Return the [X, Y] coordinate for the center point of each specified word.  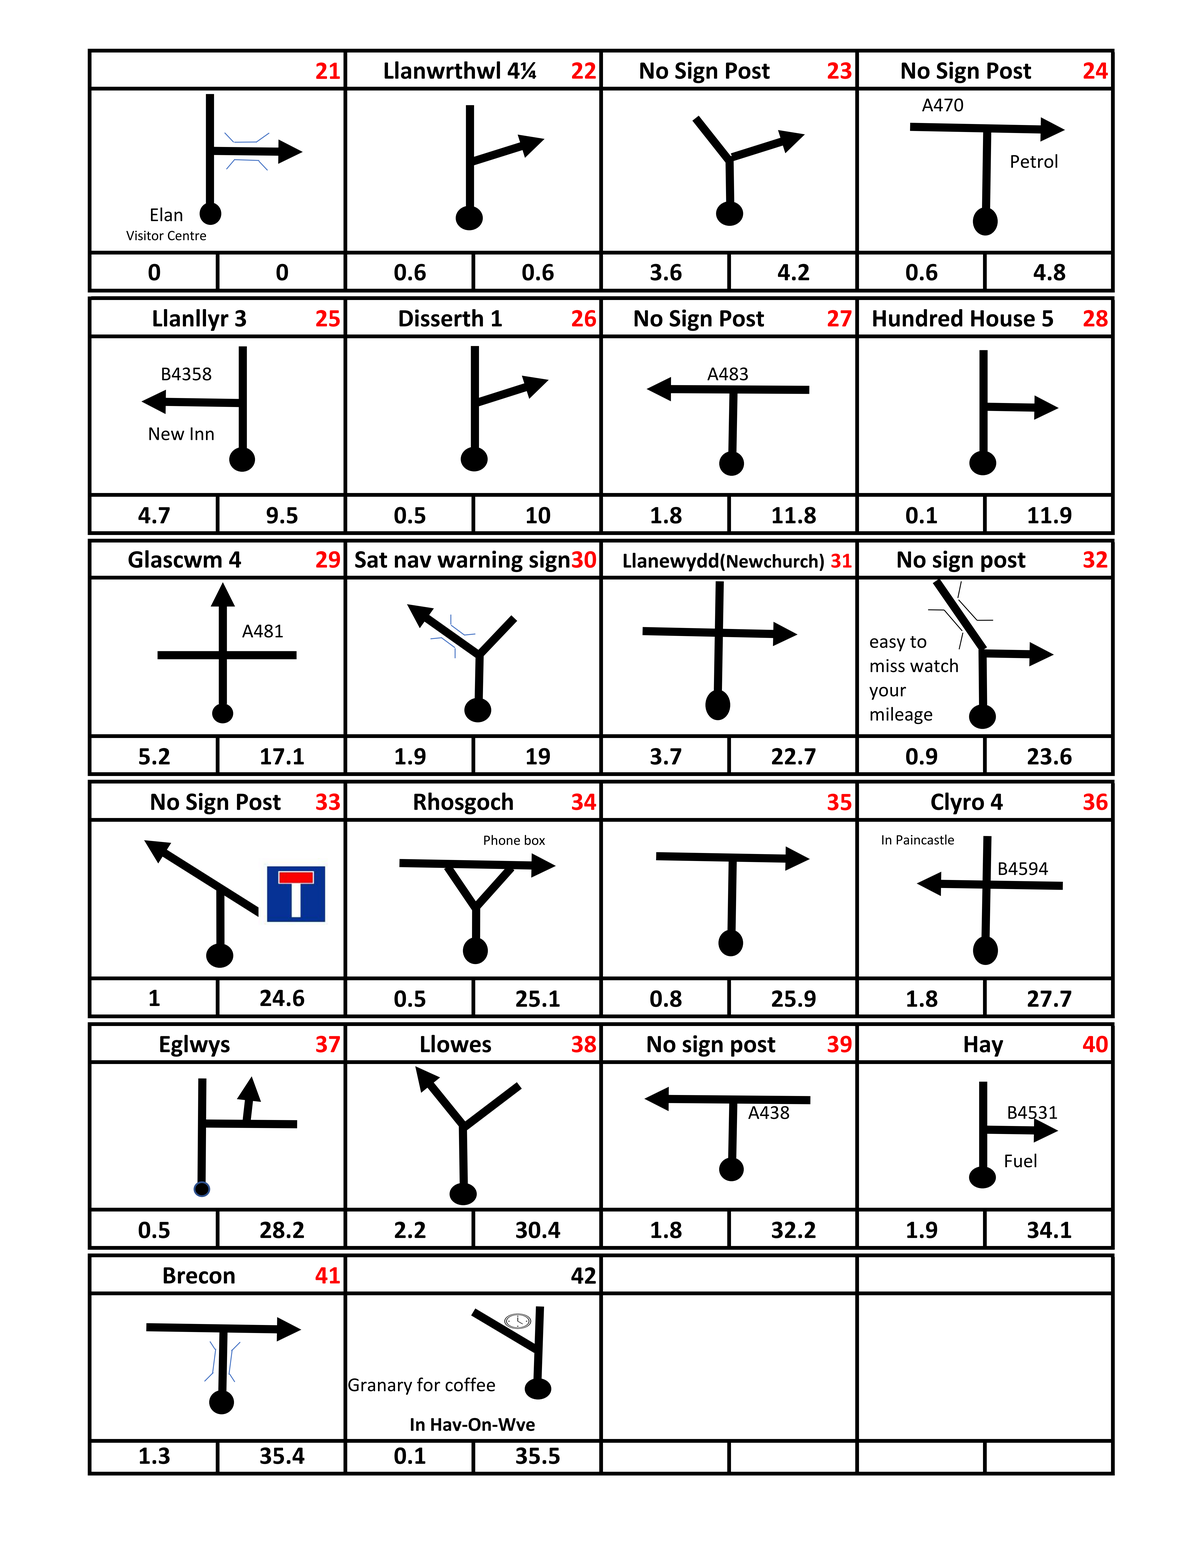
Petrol [1034, 161]
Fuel [1021, 1160]
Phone [502, 840]
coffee [470, 1384]
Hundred [918, 318]
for [428, 1384]
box [534, 840]
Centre [187, 236]
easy [887, 645]
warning [480, 561]
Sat [371, 559]
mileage [901, 715]
